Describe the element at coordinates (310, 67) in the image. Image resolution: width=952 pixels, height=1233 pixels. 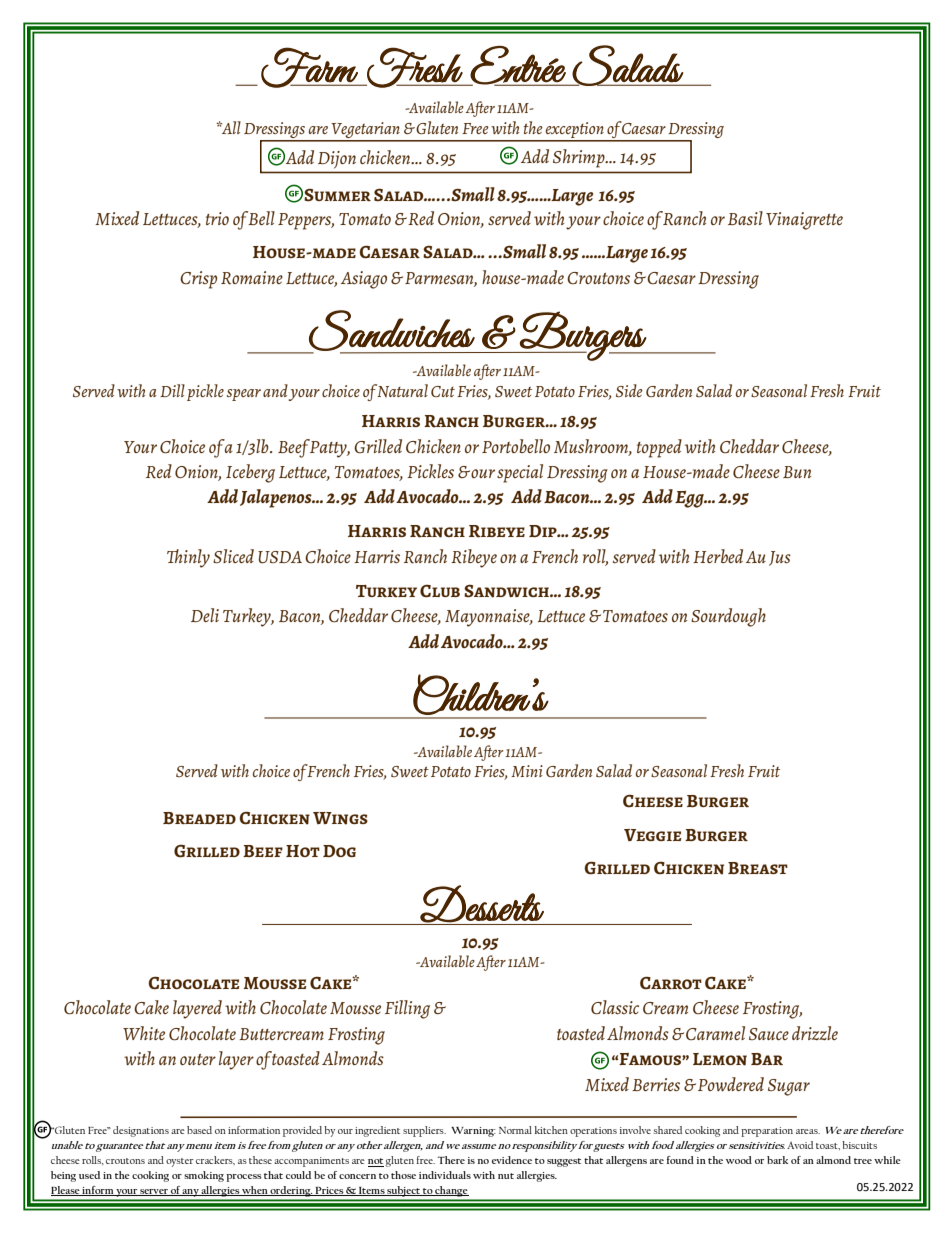
I see `Farm` at that location.
